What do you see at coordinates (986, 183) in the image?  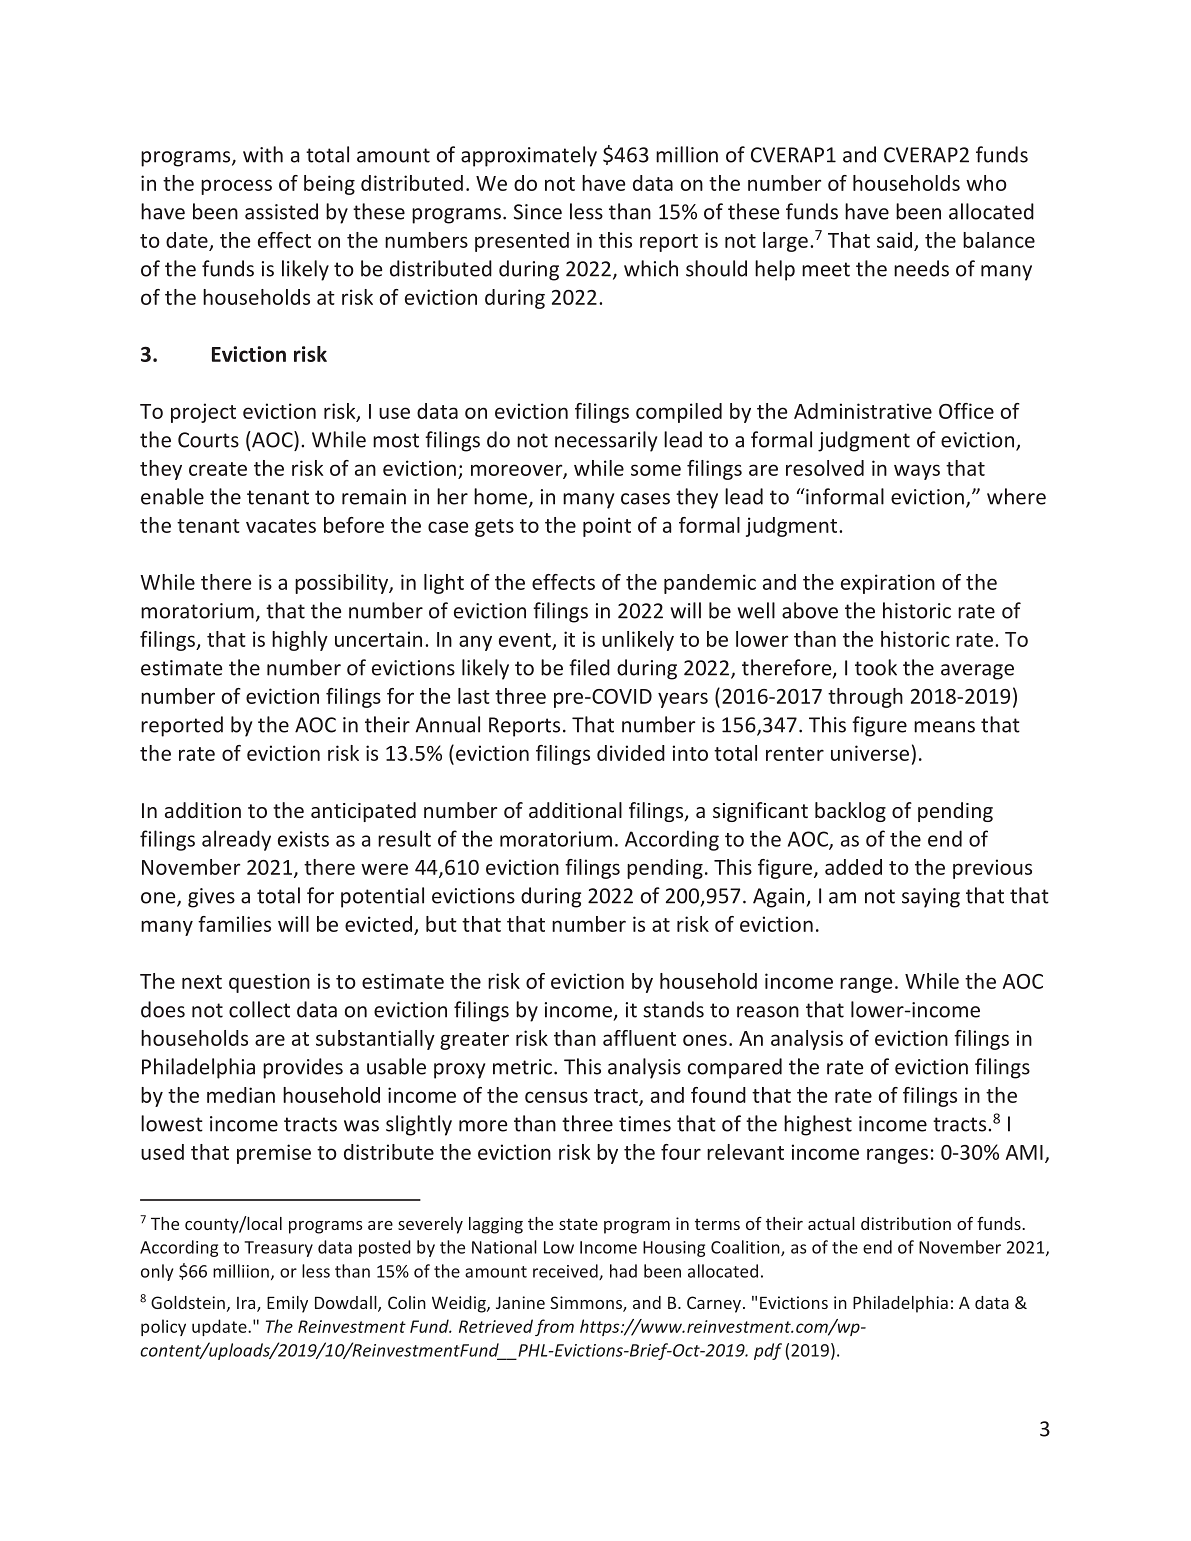 I see `who` at bounding box center [986, 183].
